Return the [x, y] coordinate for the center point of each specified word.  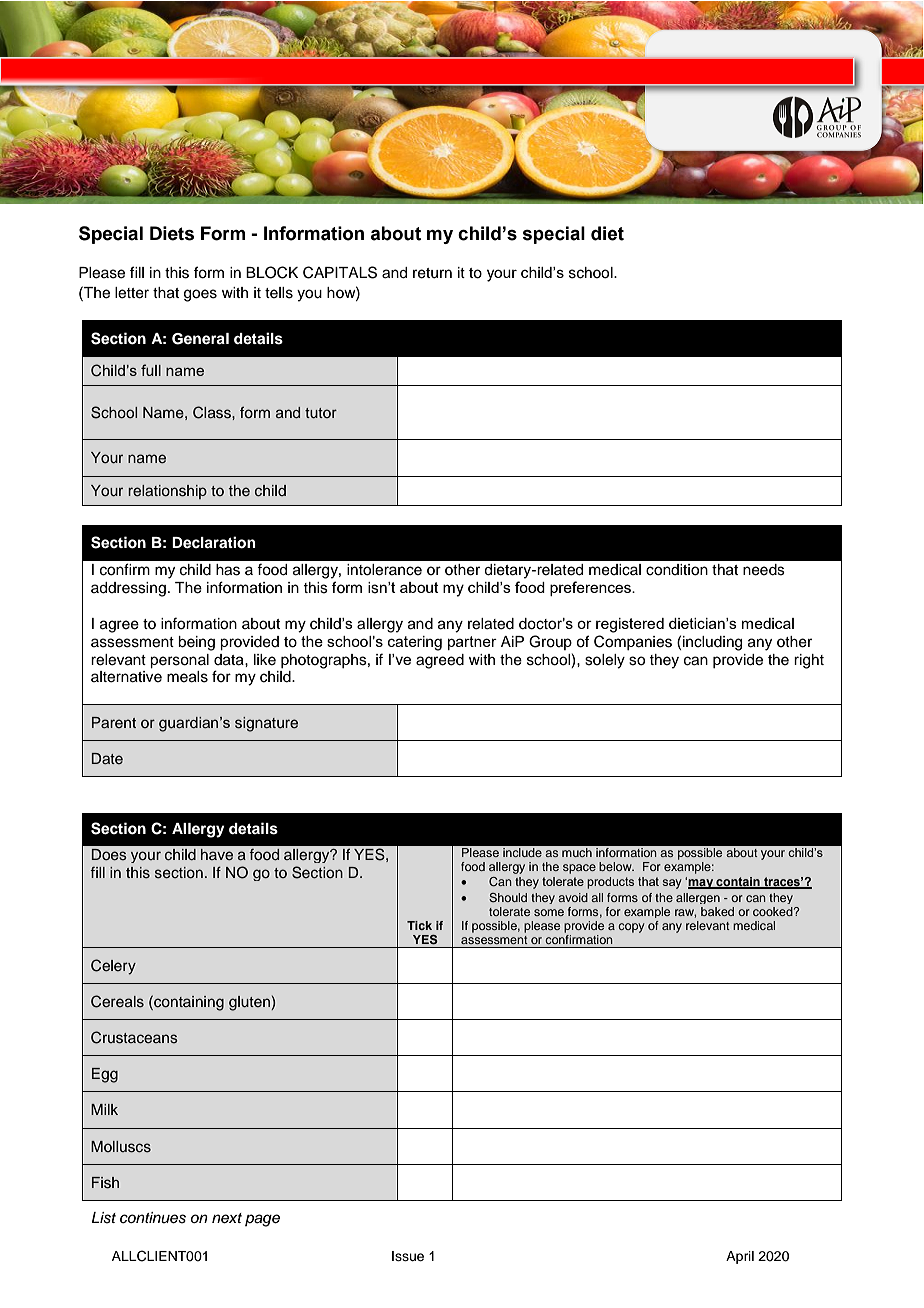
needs [764, 570]
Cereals [117, 1001]
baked [717, 911]
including [712, 643]
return [432, 273]
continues [153, 1218]
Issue [408, 1256]
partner [472, 643]
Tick [419, 925]
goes [200, 295]
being [196, 643]
